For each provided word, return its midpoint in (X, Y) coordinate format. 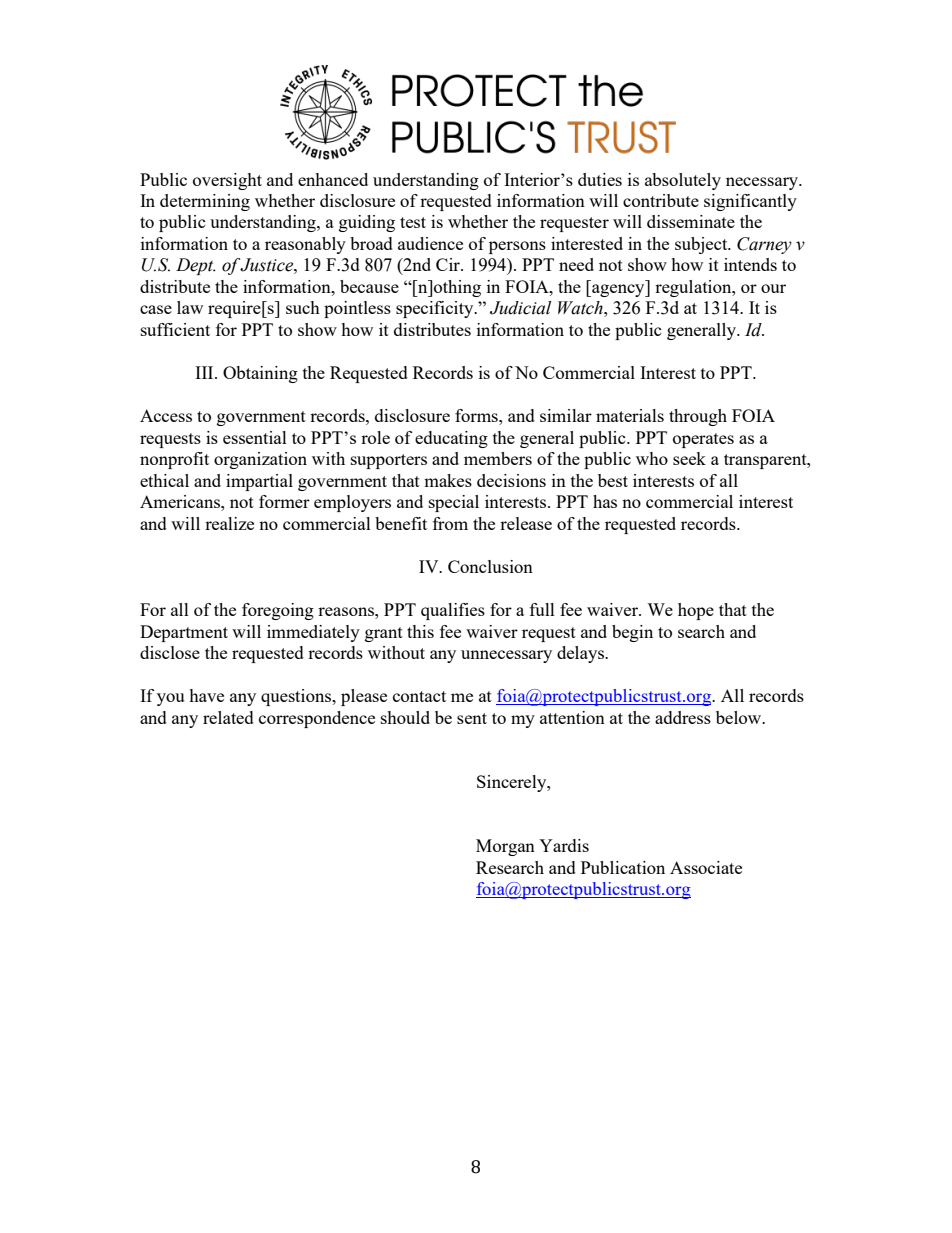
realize (229, 523)
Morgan (505, 847)
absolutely (683, 181)
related (228, 717)
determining (205, 202)
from (450, 523)
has (605, 501)
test (413, 222)
